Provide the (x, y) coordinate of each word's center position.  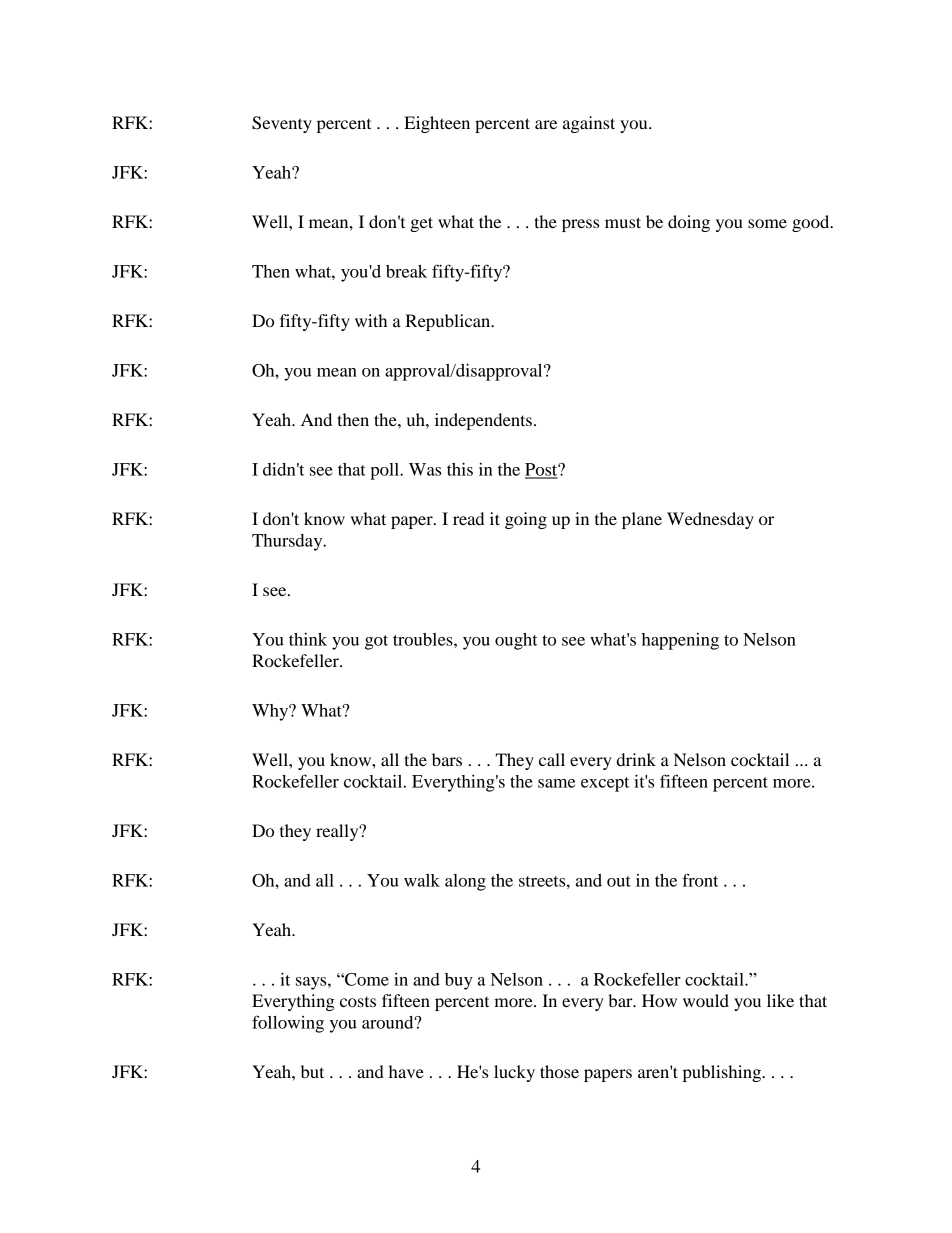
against (589, 124)
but (312, 1071)
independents (483, 421)
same (556, 783)
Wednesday (710, 520)
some (767, 223)
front (700, 880)
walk (422, 880)
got (376, 642)
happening (680, 641)
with (371, 320)
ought (516, 641)
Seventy (282, 124)
